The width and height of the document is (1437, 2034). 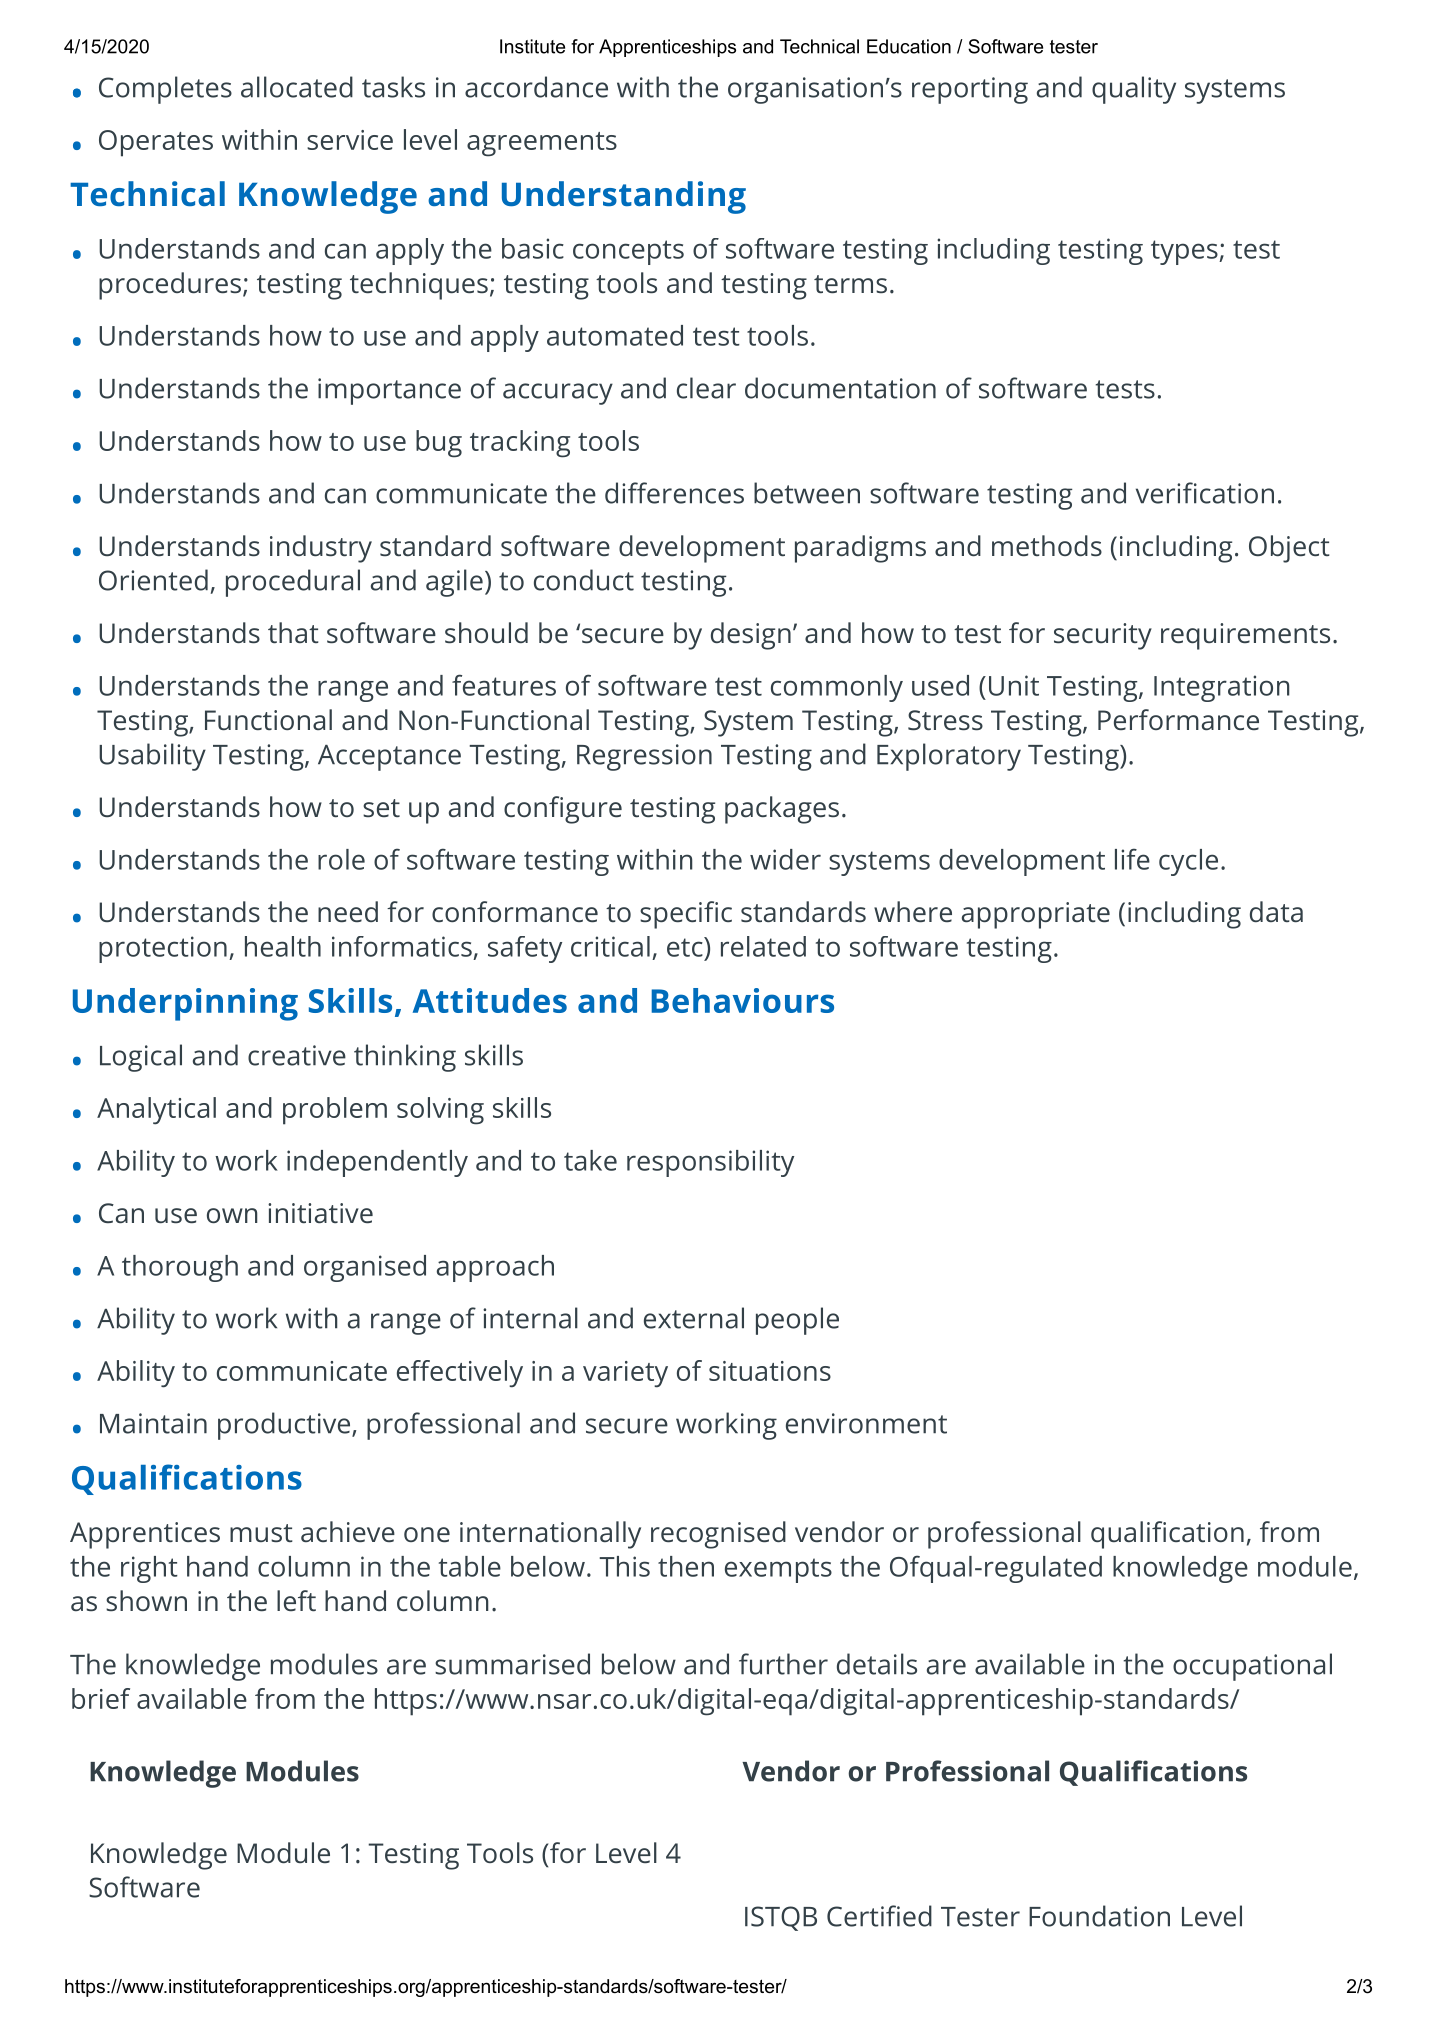 What do you see at coordinates (101, 1698) in the document?
I see `brief` at bounding box center [101, 1698].
